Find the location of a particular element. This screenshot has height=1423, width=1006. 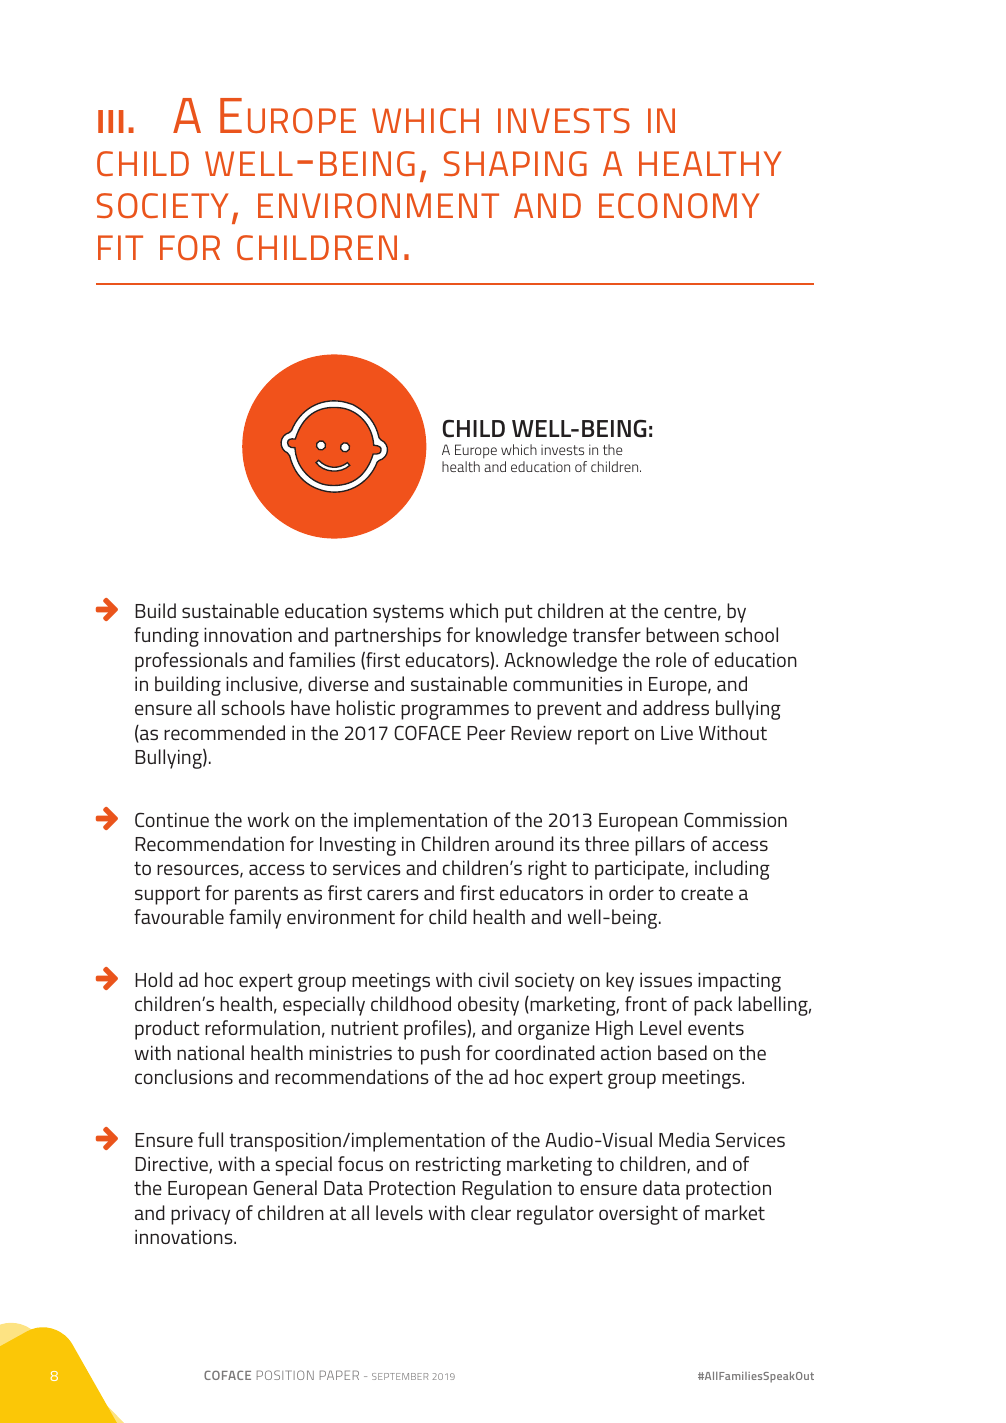

recommended is located at coordinates (224, 732).
